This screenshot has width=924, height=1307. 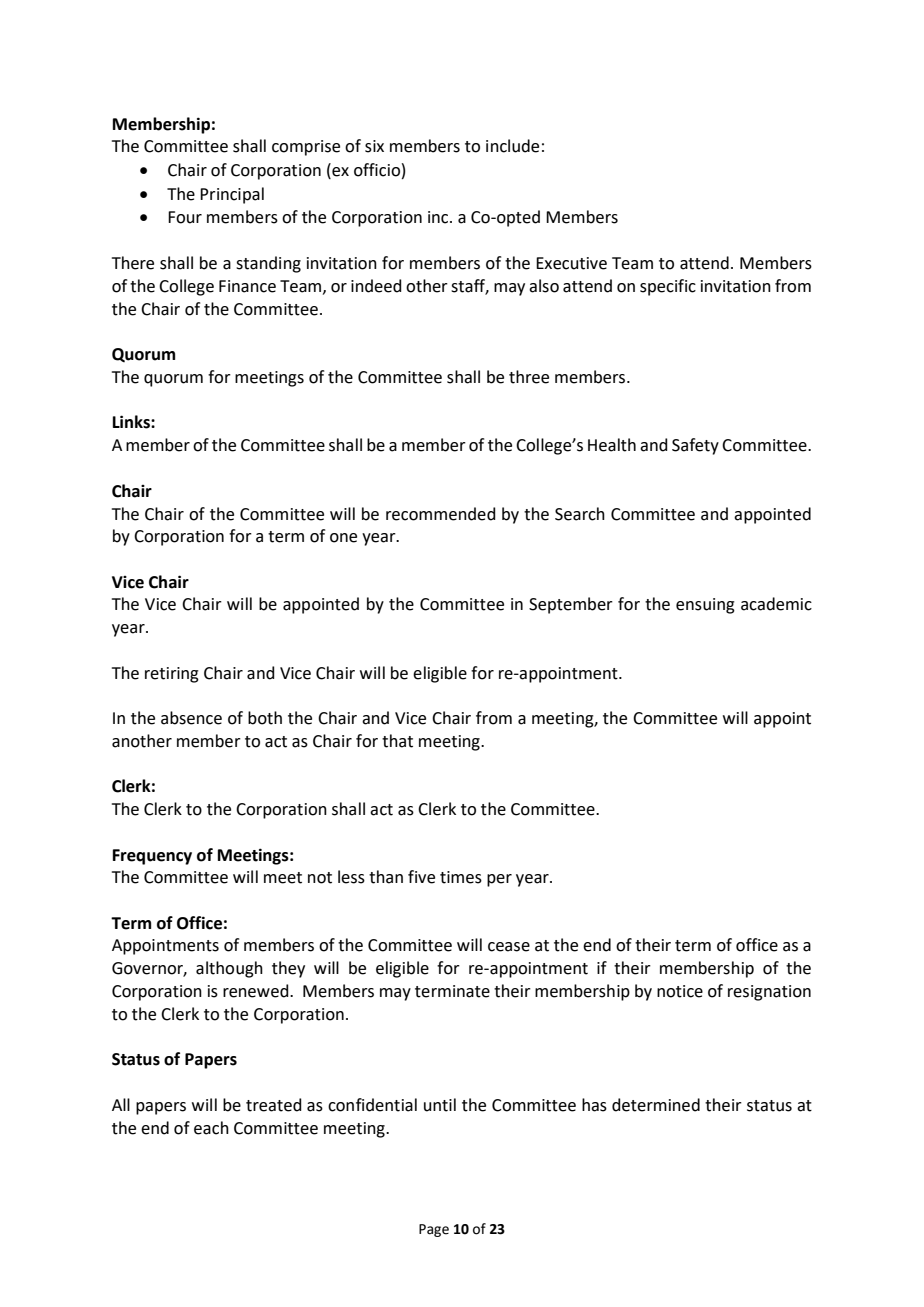 What do you see at coordinates (191, 718) in the screenshot?
I see `absence` at bounding box center [191, 718].
